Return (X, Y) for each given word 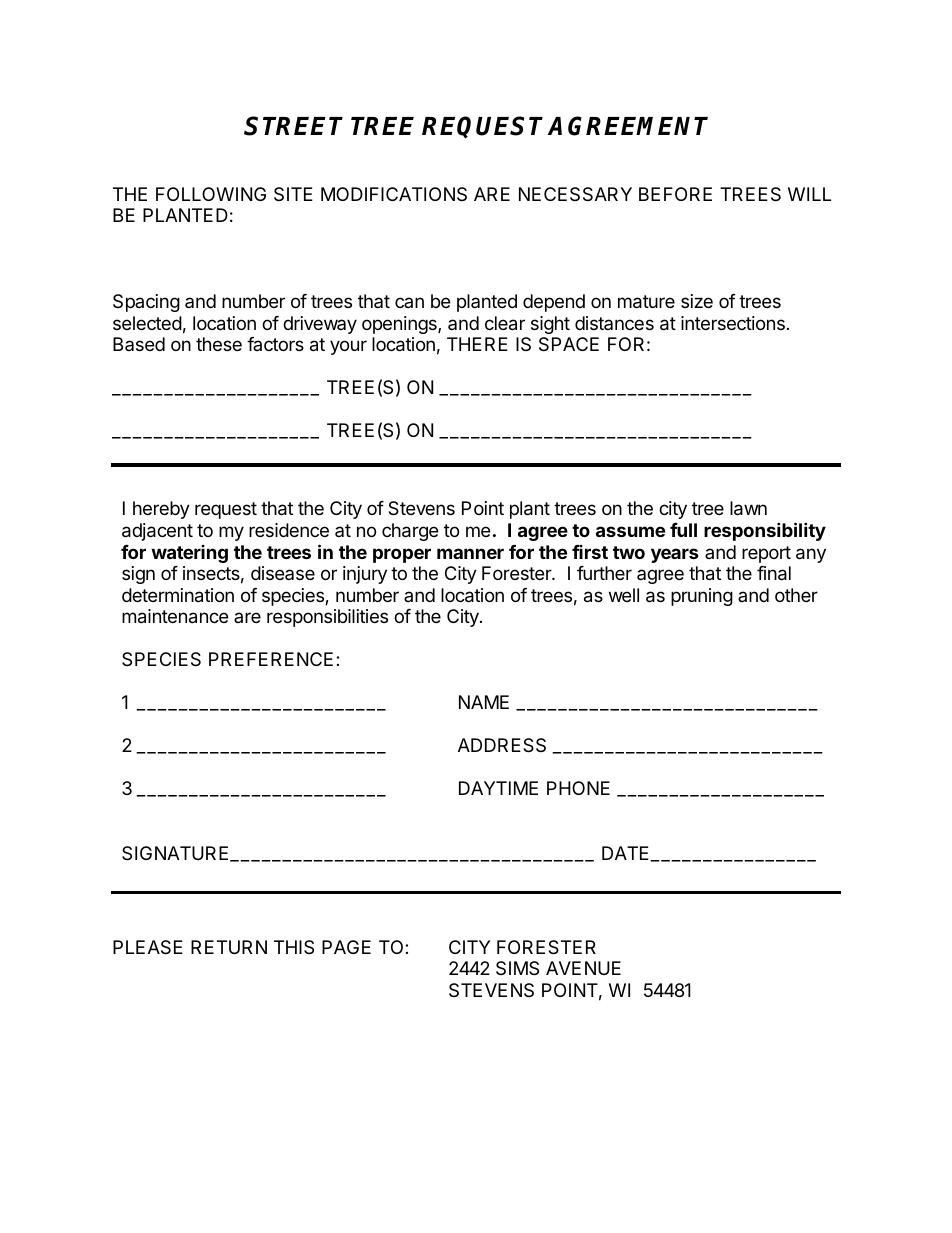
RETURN (229, 947)
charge (410, 532)
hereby (161, 510)
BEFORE (675, 194)
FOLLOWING (211, 194)
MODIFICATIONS (394, 194)
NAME (484, 702)
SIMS (517, 968)
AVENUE (583, 968)
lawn (748, 508)
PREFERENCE (271, 659)
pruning (702, 597)
